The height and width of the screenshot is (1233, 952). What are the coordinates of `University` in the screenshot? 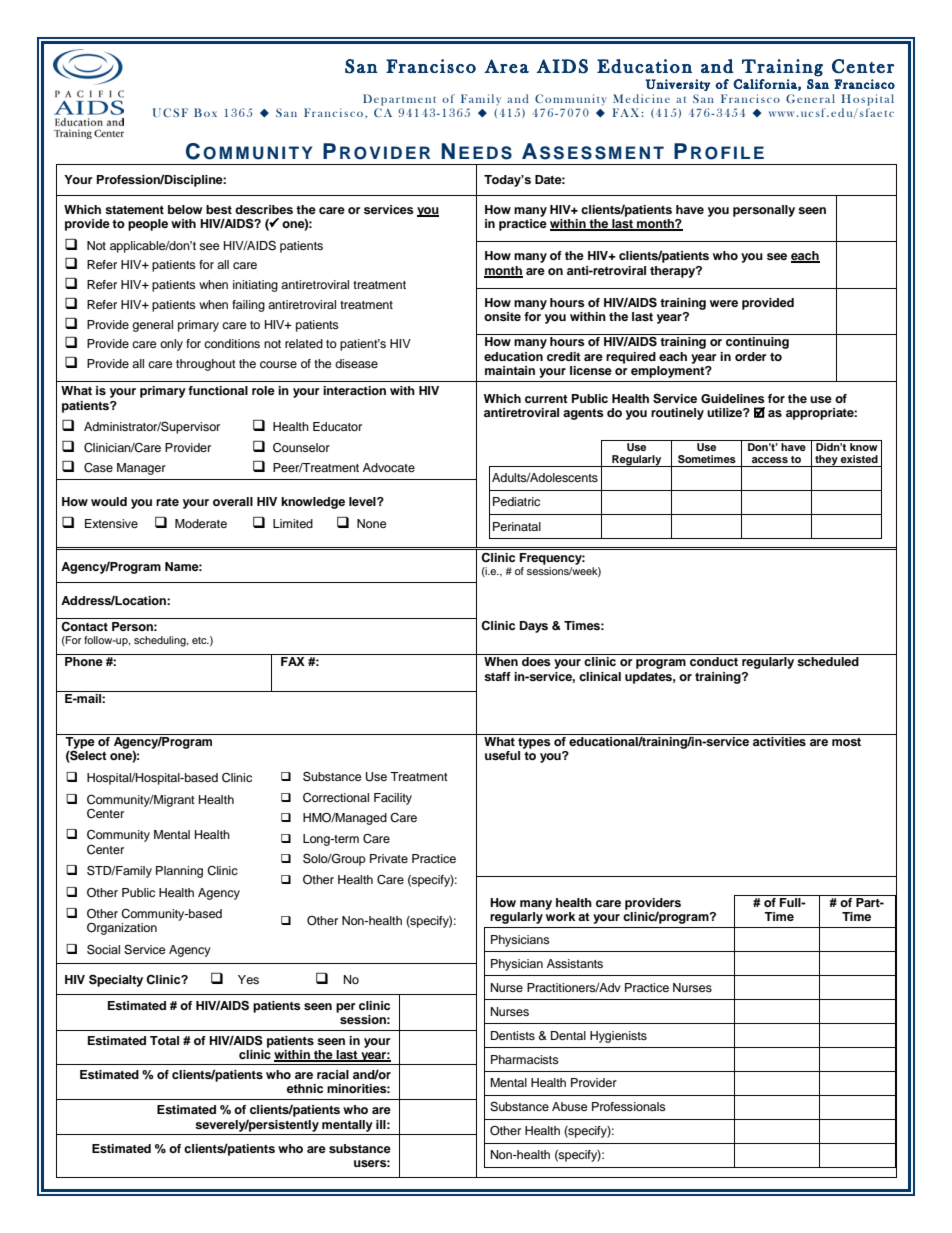 It's located at (678, 85).
